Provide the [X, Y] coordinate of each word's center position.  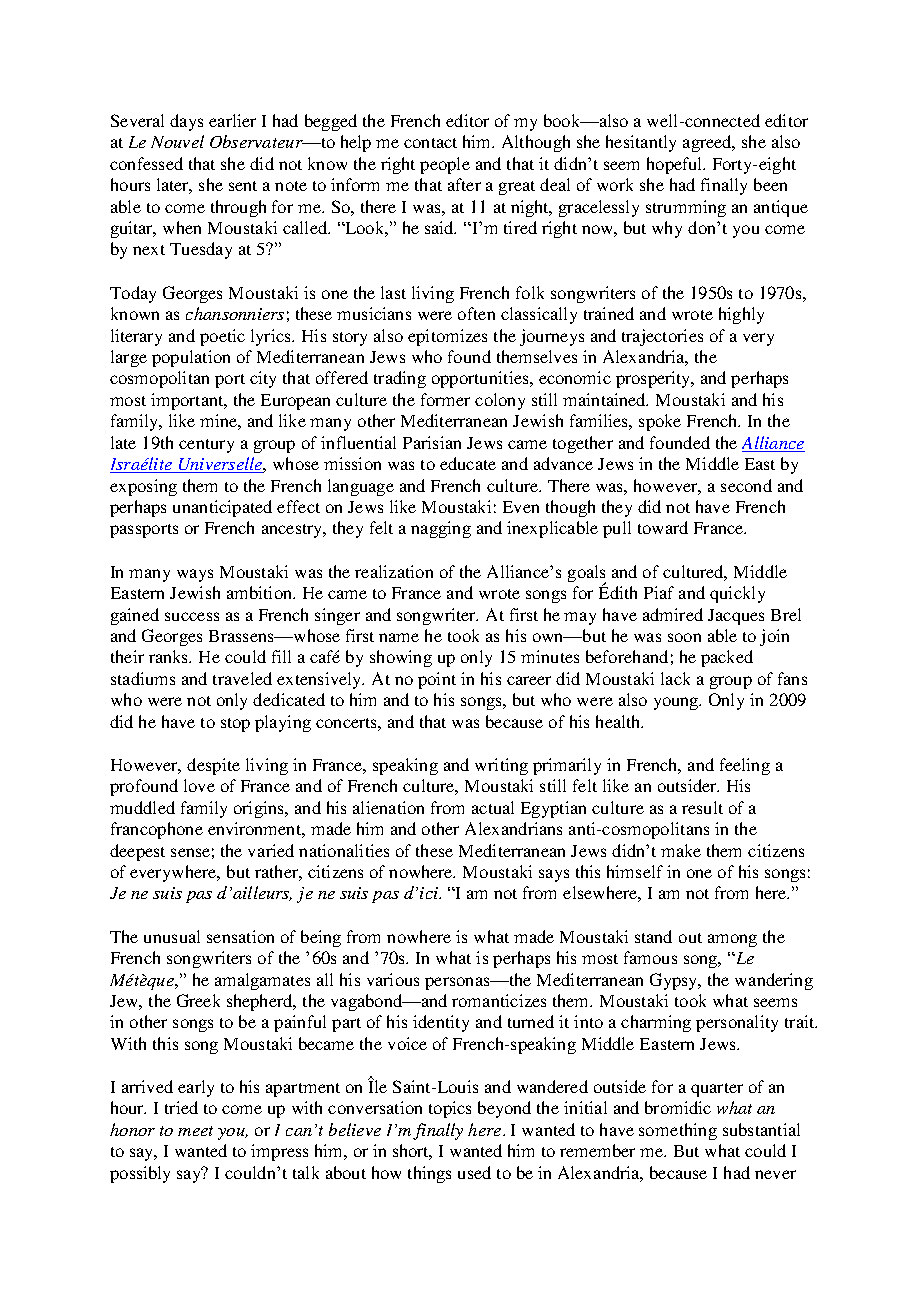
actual [493, 807]
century [206, 446]
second [746, 485]
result [702, 807]
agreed [708, 143]
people [445, 165]
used [474, 1172]
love [199, 785]
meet [195, 1131]
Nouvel [177, 141]
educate [468, 463]
